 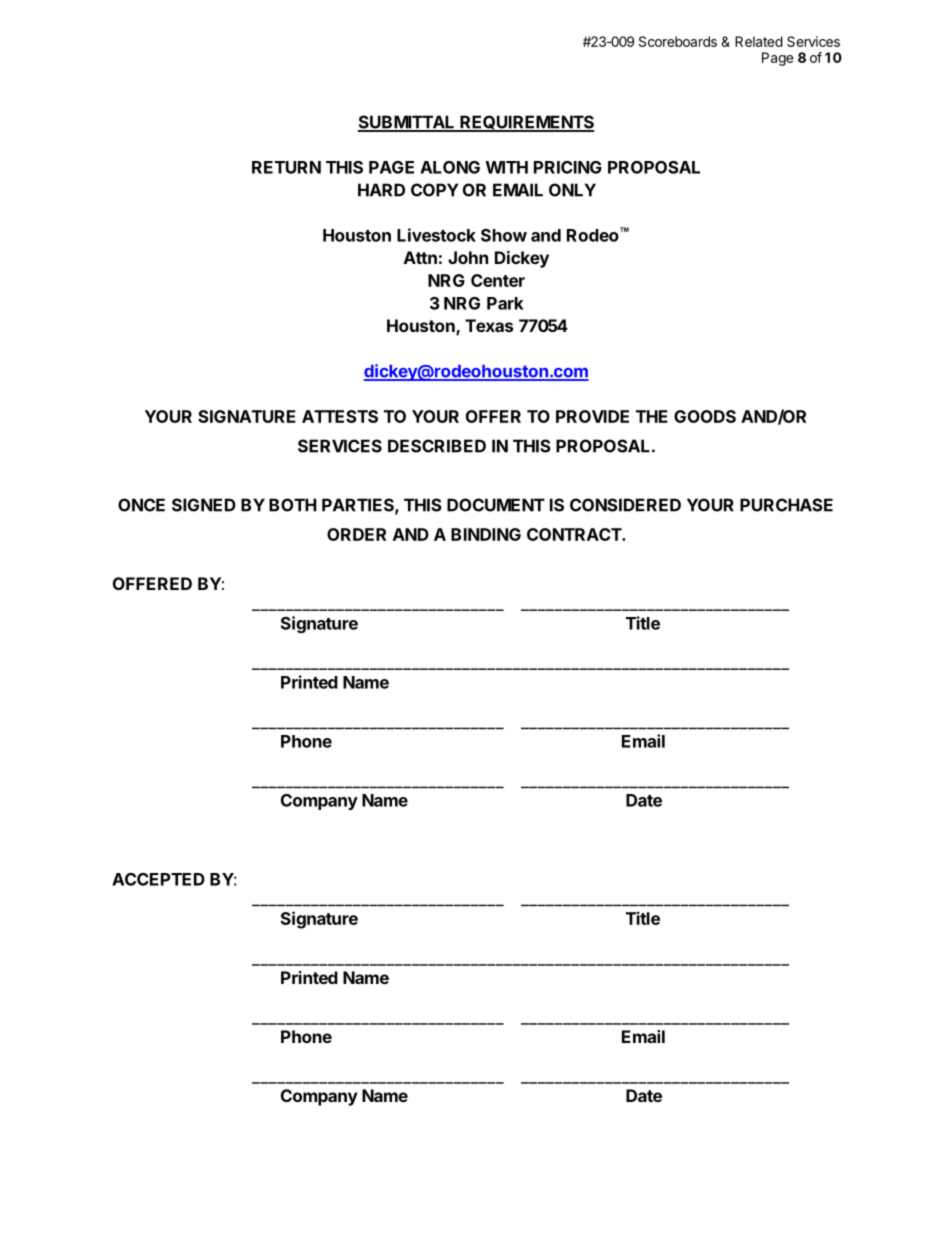 What do you see at coordinates (204, 505) in the page?
I see `SIGNED` at bounding box center [204, 505].
